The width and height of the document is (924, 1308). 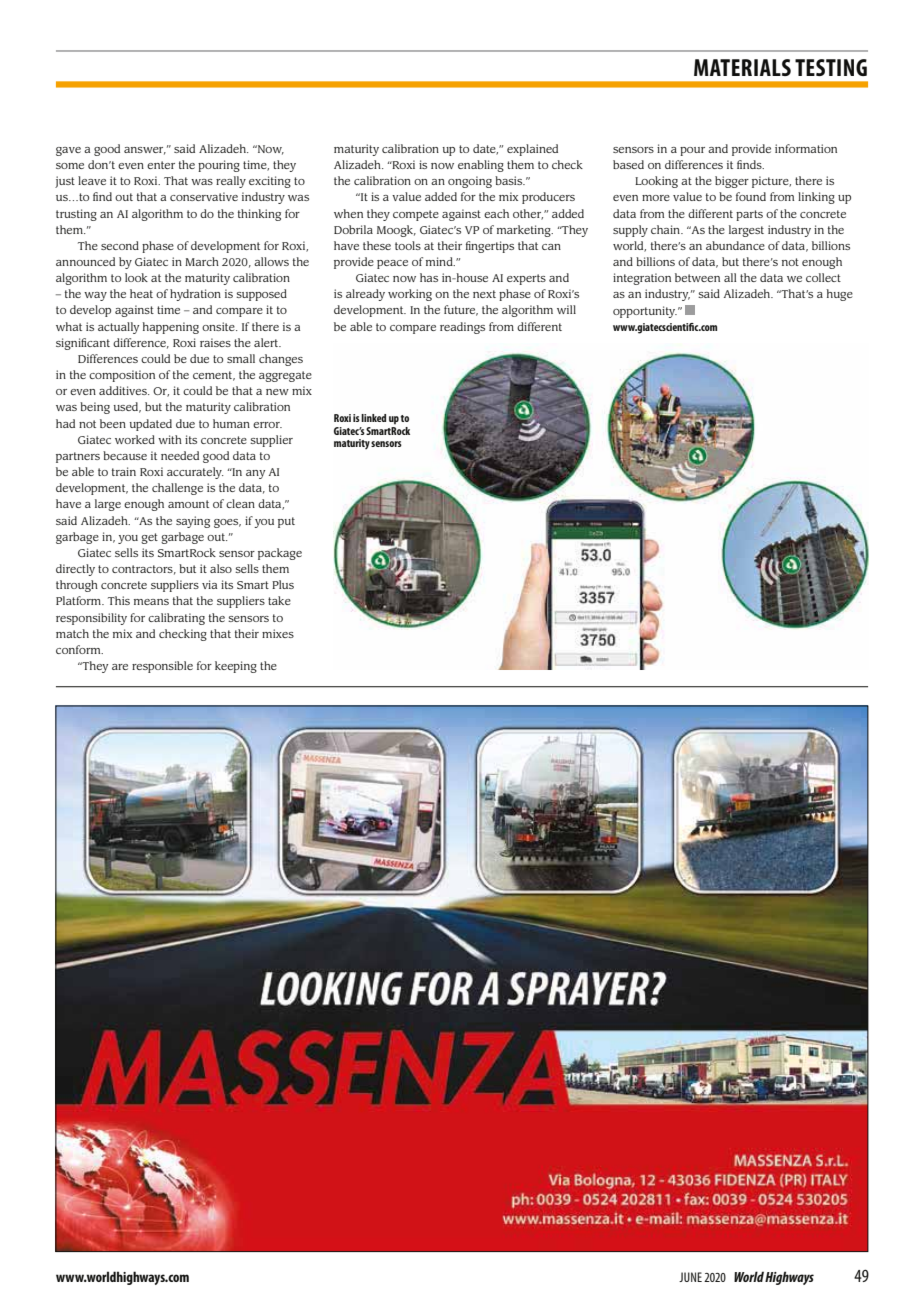 I want to click on answer, so click(x=145, y=151).
